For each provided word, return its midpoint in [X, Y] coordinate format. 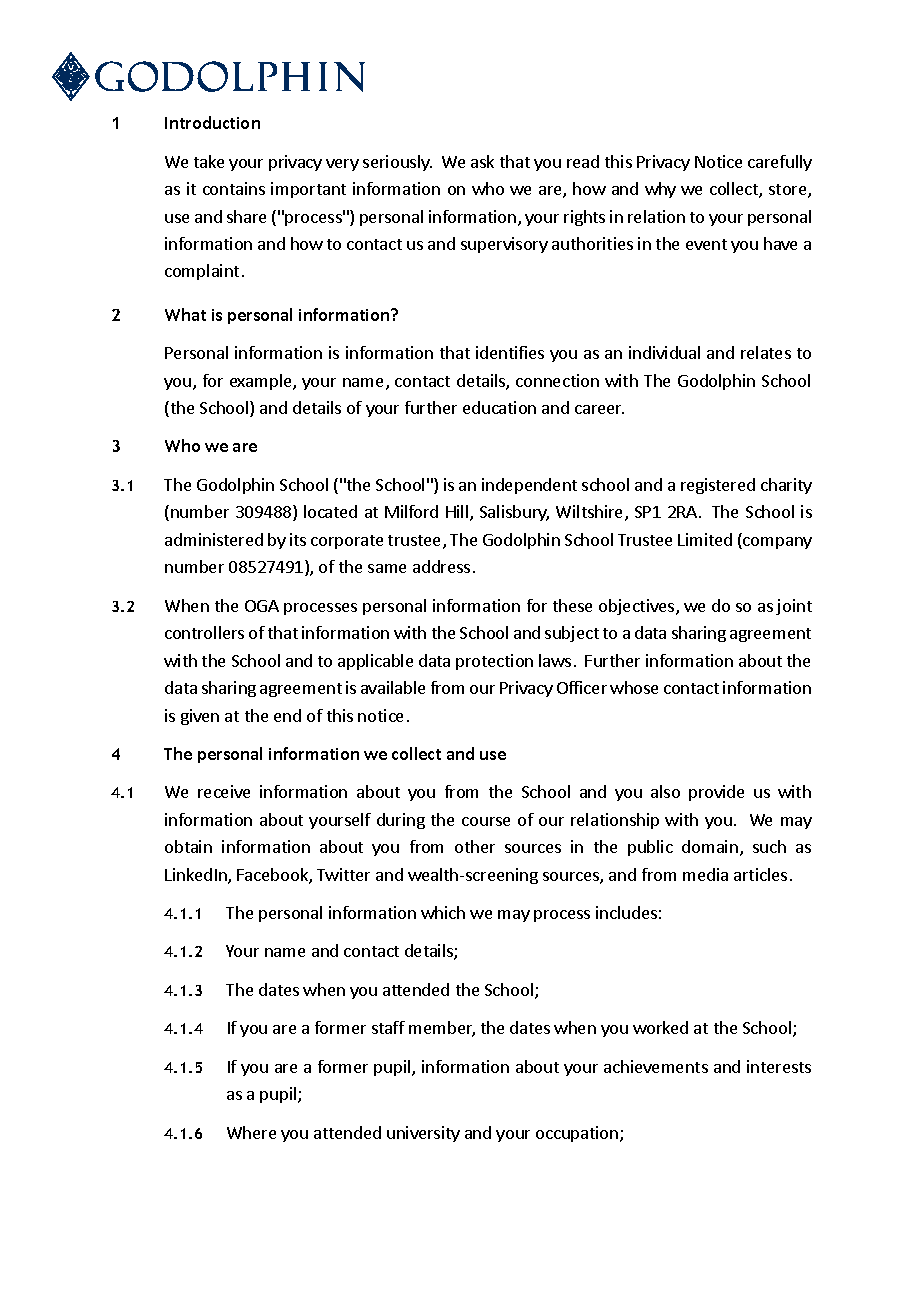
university [423, 1134]
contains [234, 188]
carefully [780, 163]
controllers [204, 632]
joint [794, 607]
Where [251, 1132]
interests [779, 1066]
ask [482, 161]
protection [494, 662]
